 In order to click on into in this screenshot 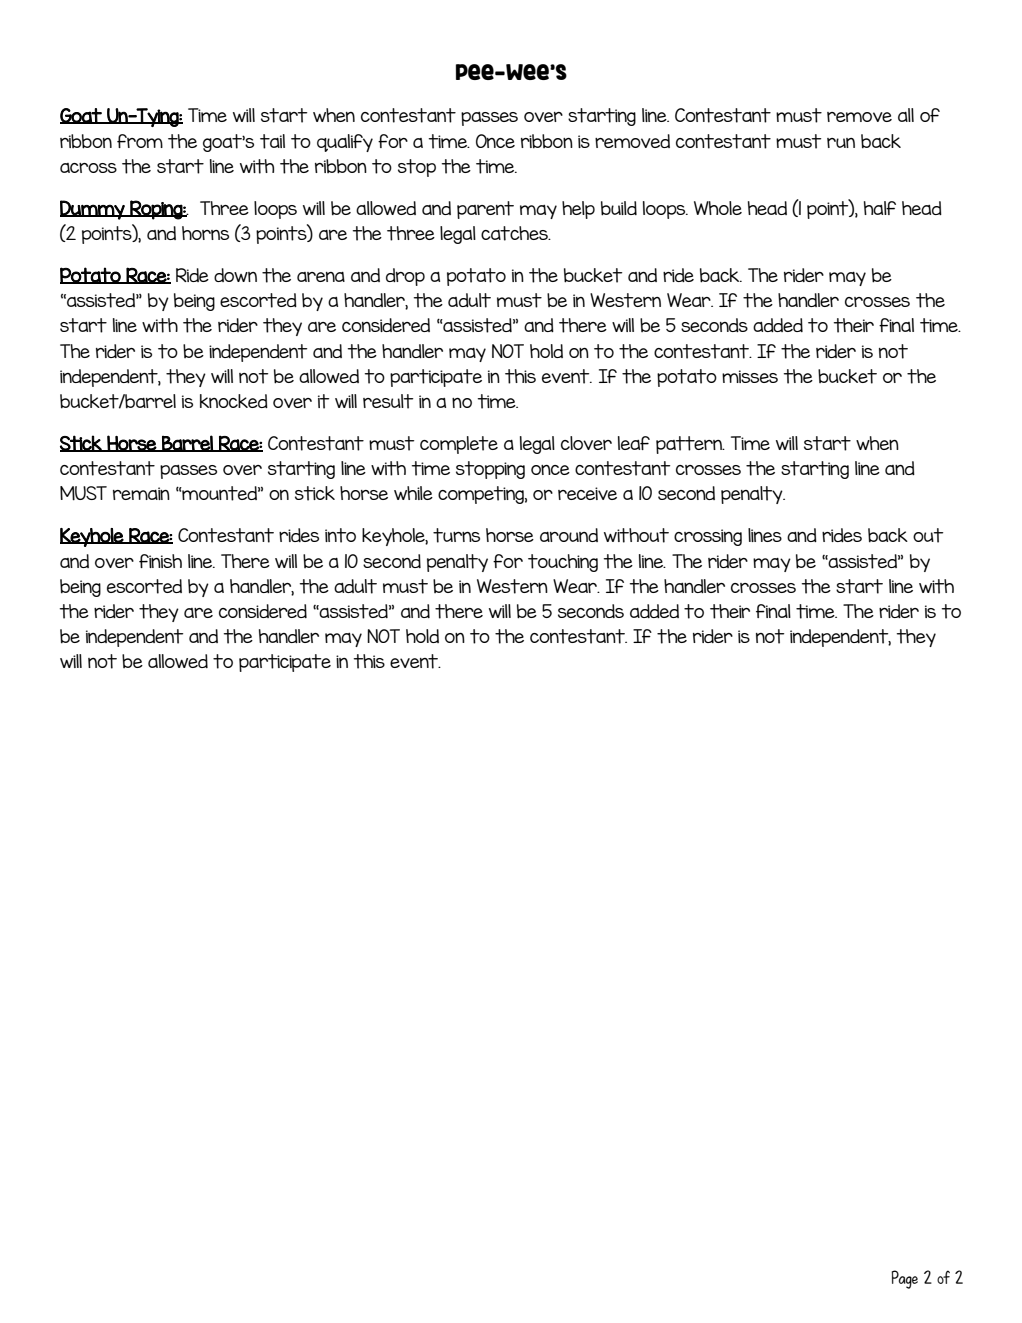, I will do `click(340, 535)`.
